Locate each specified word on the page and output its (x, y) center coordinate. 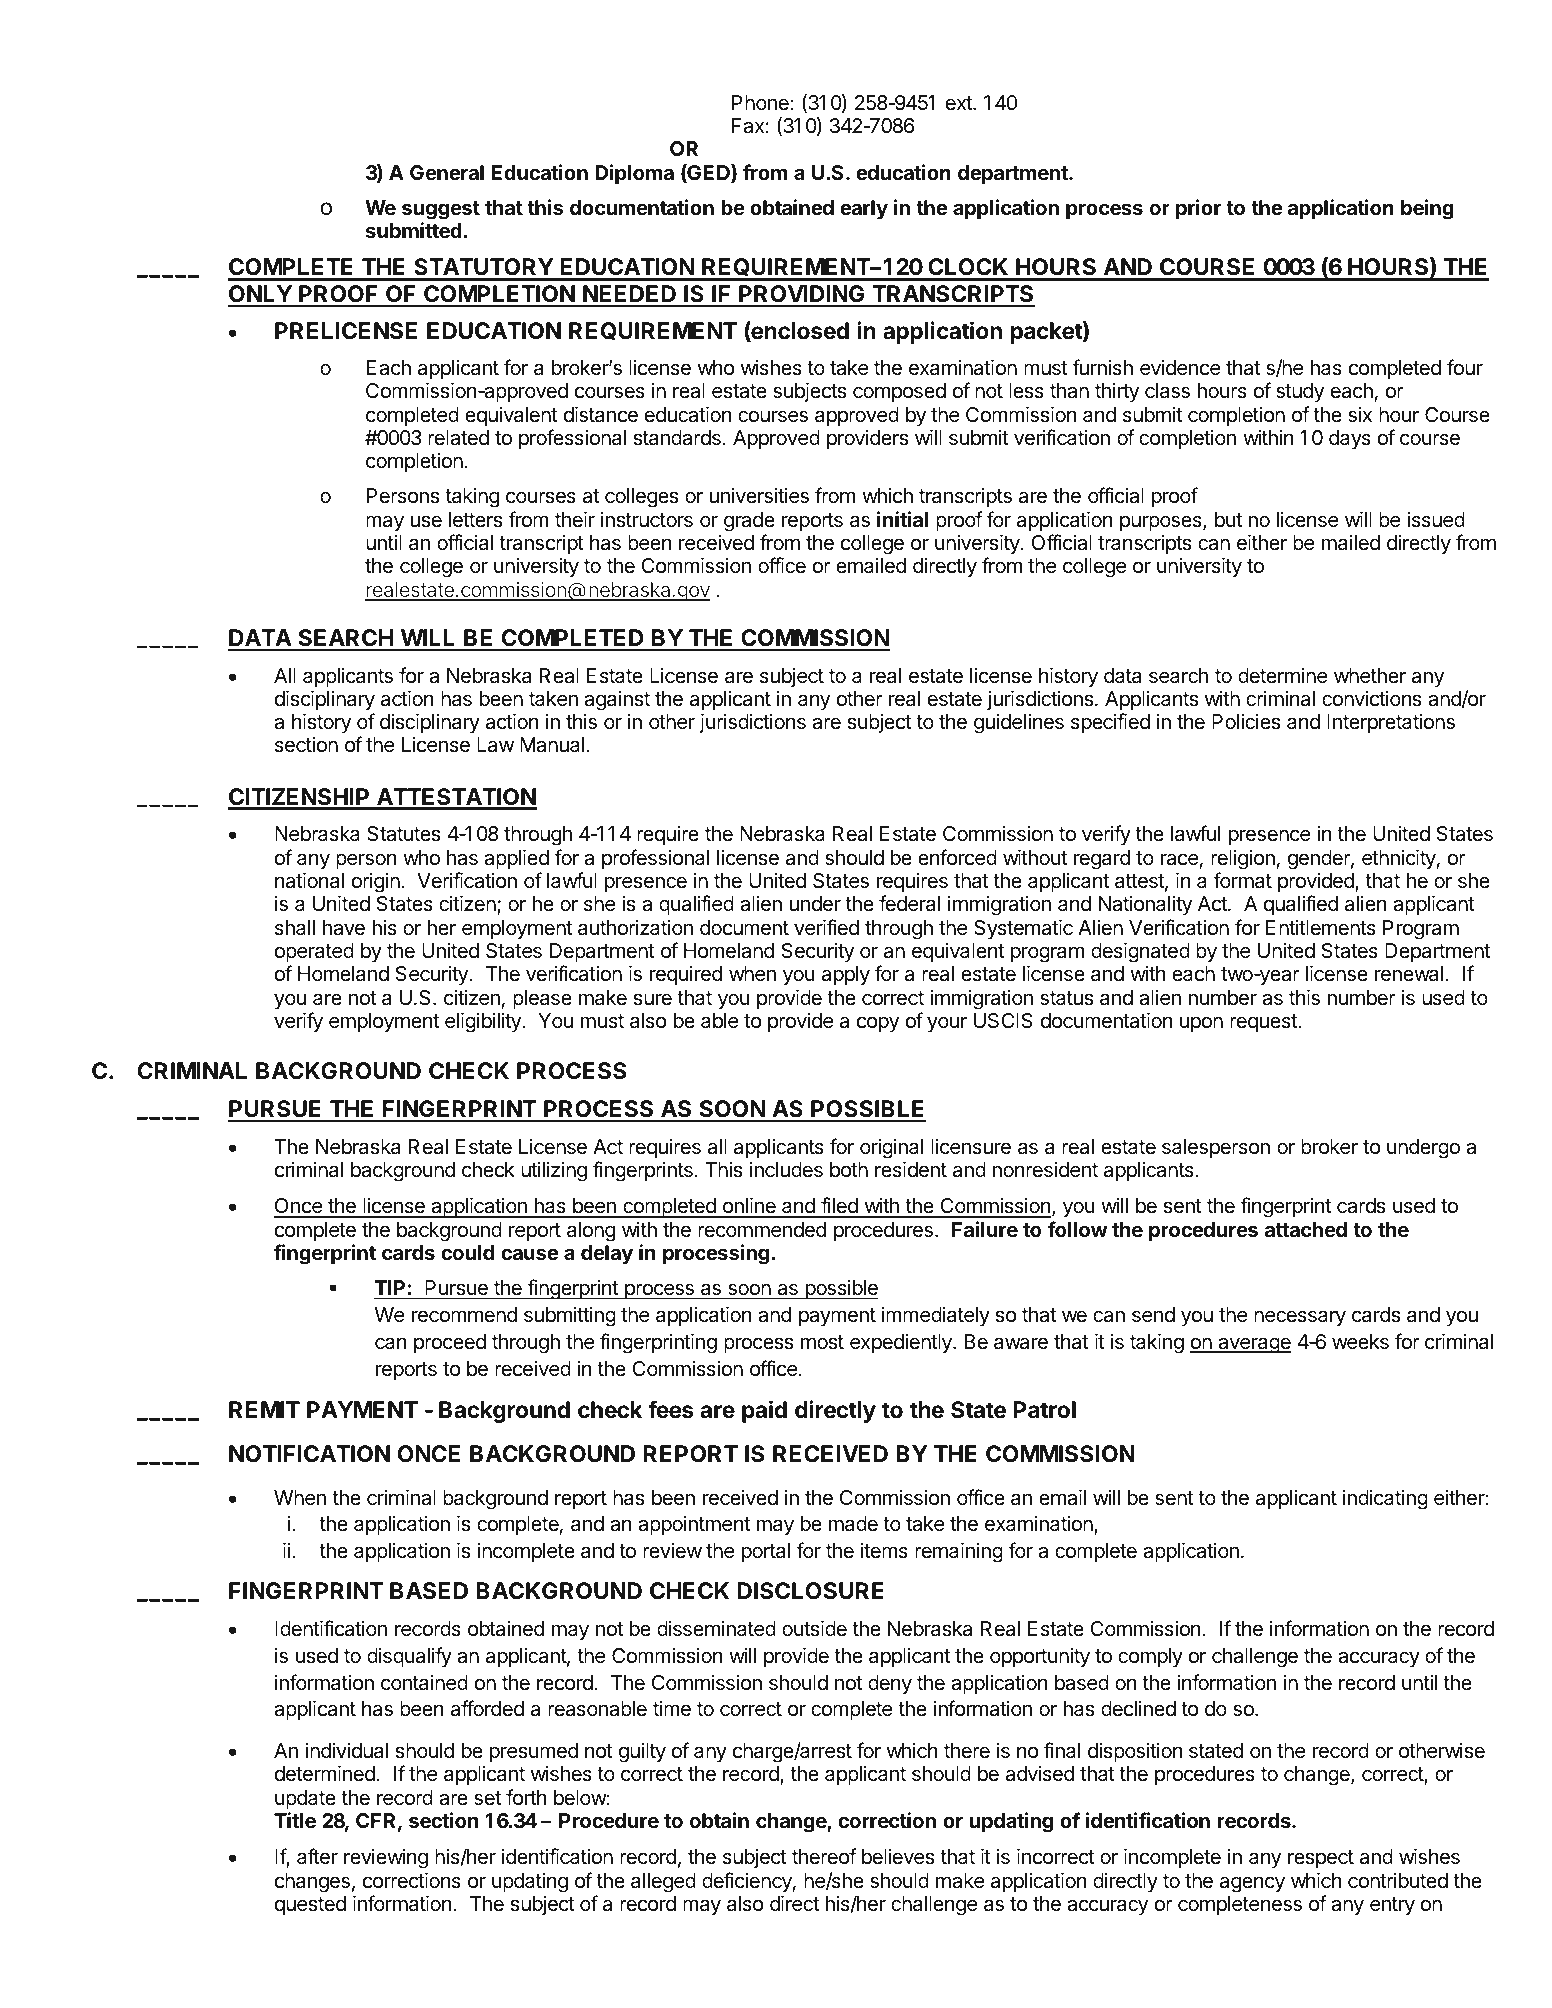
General (447, 172)
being (1427, 209)
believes (898, 1857)
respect (1321, 1859)
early (864, 209)
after (317, 1856)
